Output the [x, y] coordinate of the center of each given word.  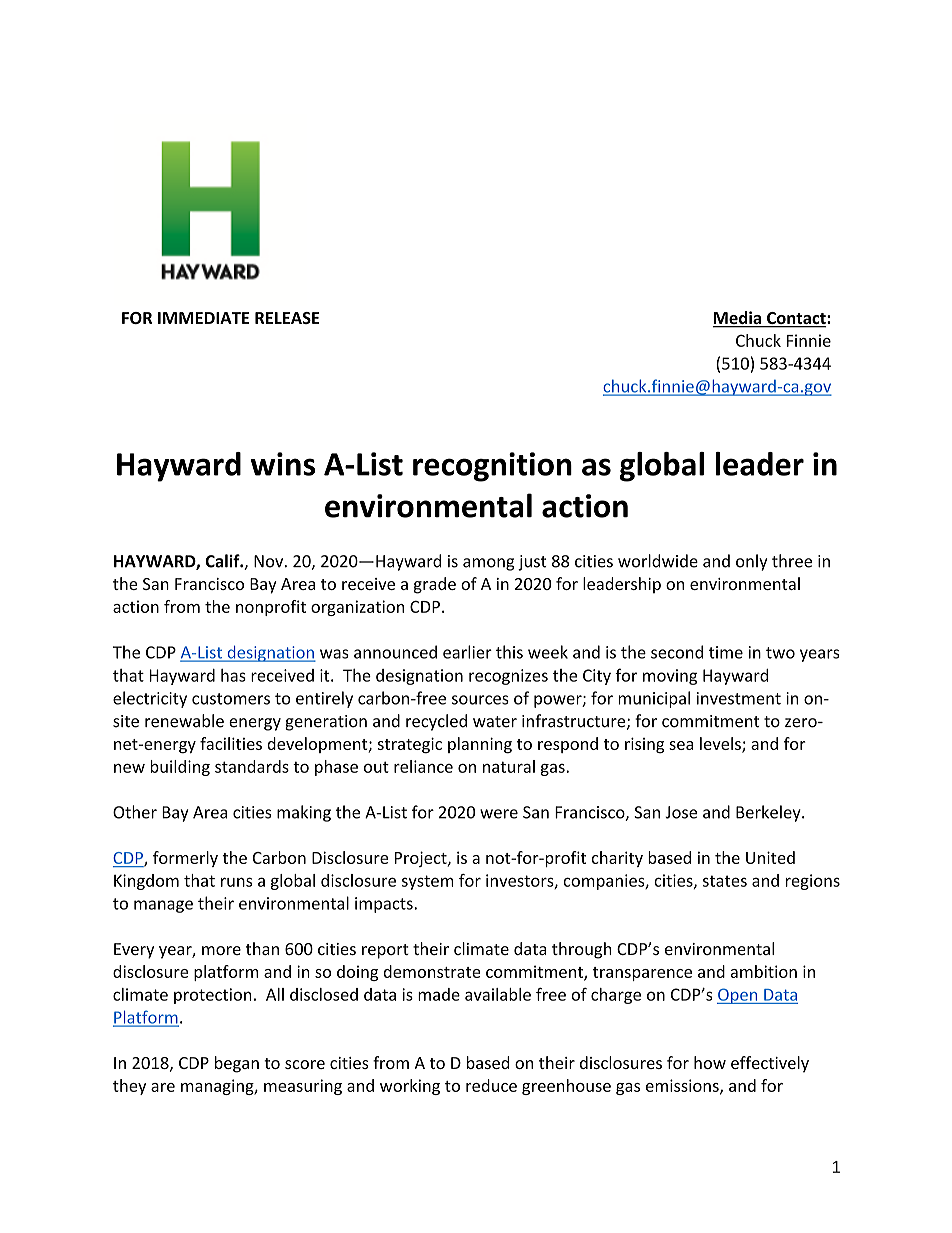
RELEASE [287, 318]
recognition [492, 467]
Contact [796, 319]
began [237, 1064]
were [499, 814]
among [488, 564]
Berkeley [769, 813]
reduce [491, 1085]
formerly [185, 859]
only [751, 562]
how [710, 1062]
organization [357, 608]
